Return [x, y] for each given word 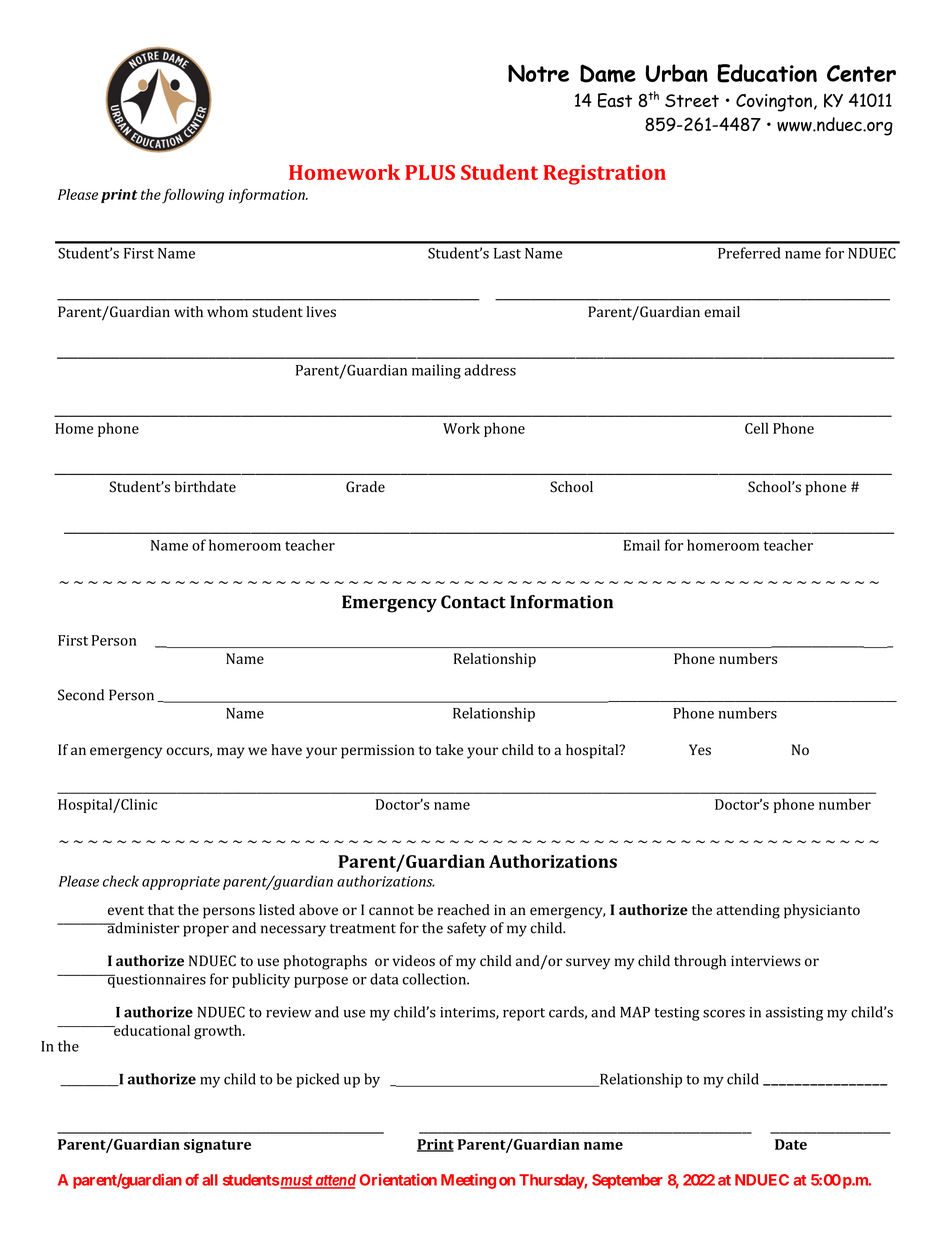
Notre [538, 73]
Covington [774, 103]
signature [217, 1146]
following [193, 196]
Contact [473, 602]
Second [81, 695]
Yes [700, 750]
